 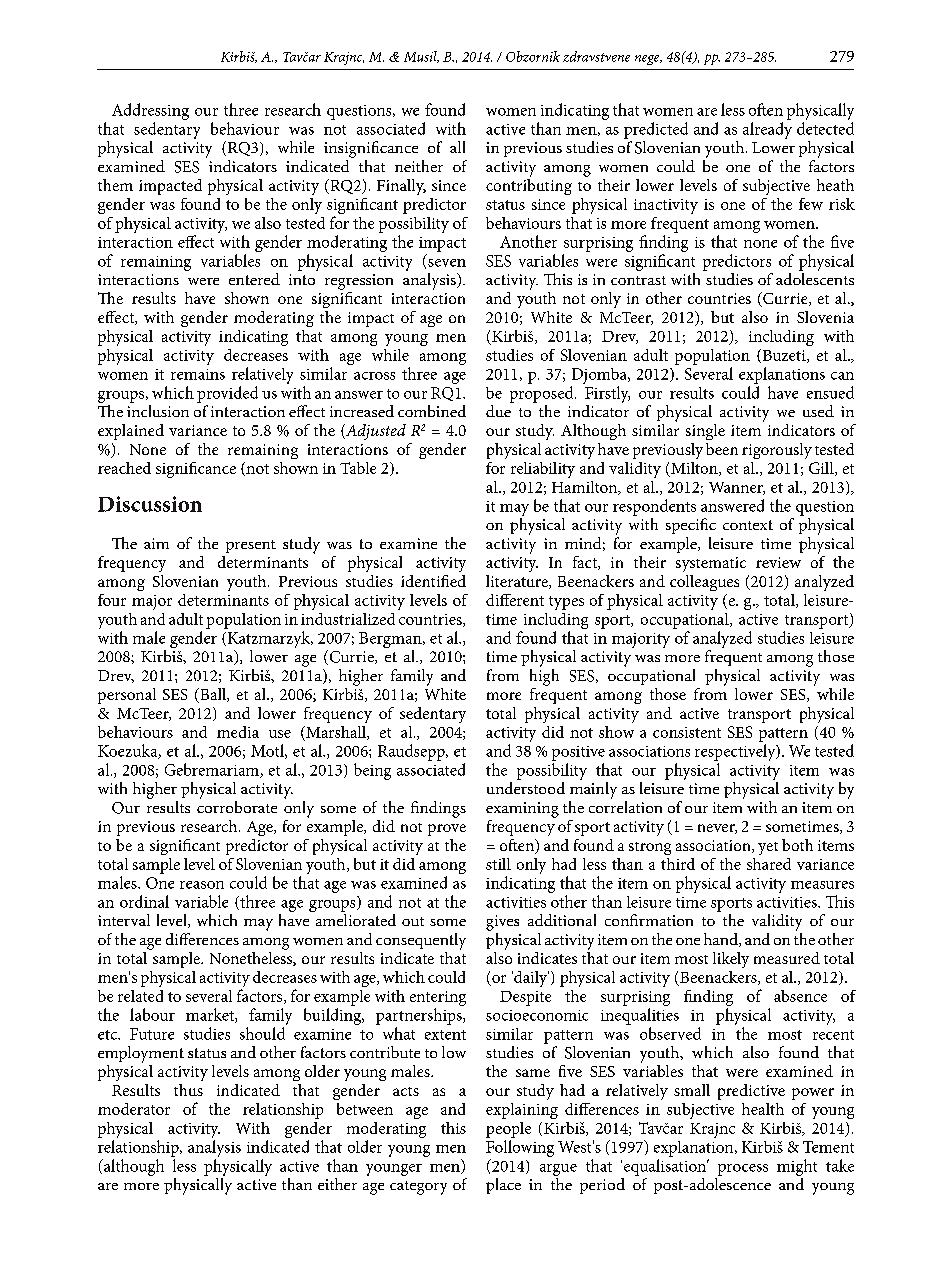 What do you see at coordinates (704, 583) in the screenshot?
I see `colleagues` at bounding box center [704, 583].
